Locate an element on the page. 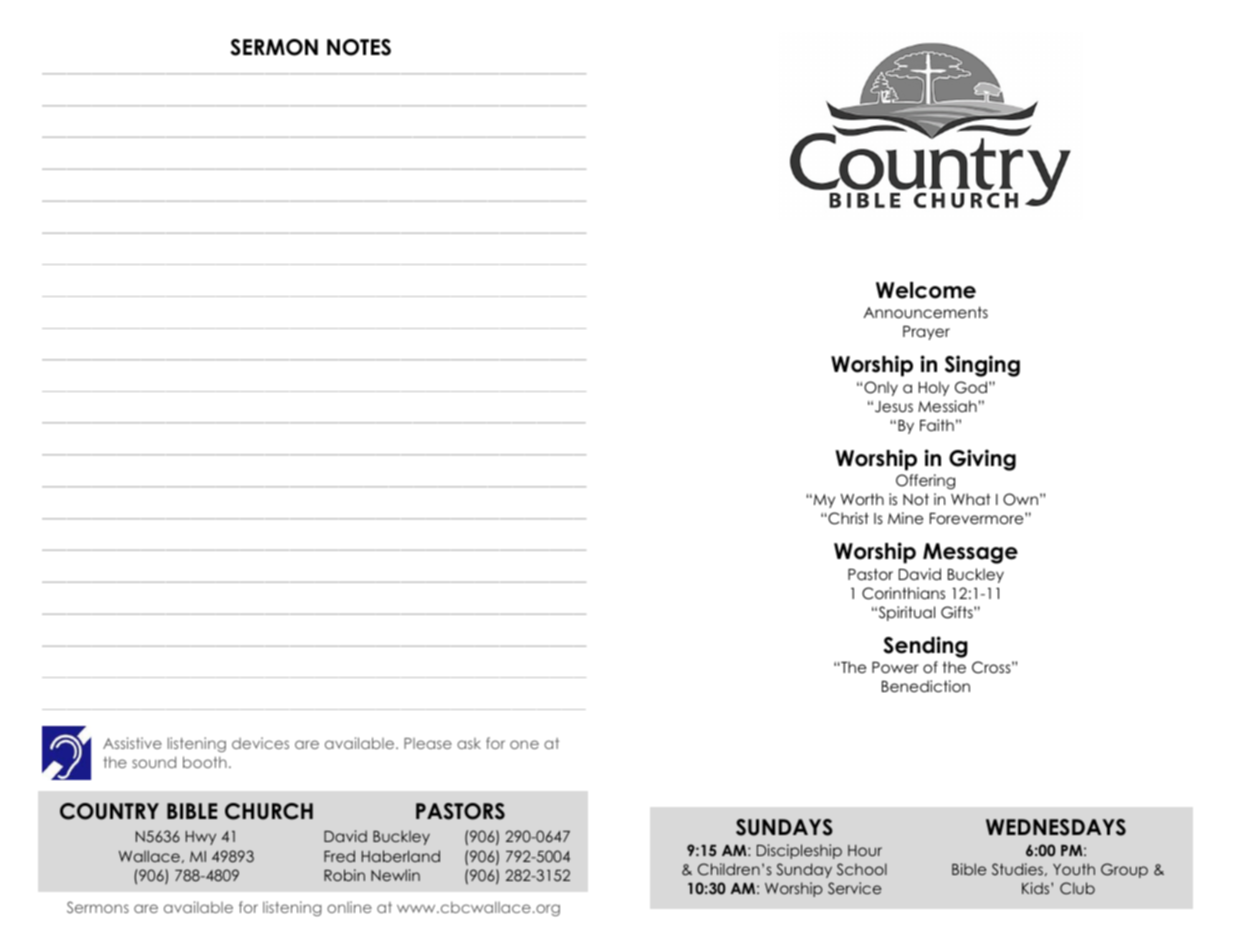 The image size is (1233, 952). Singing is located at coordinates (982, 366).
